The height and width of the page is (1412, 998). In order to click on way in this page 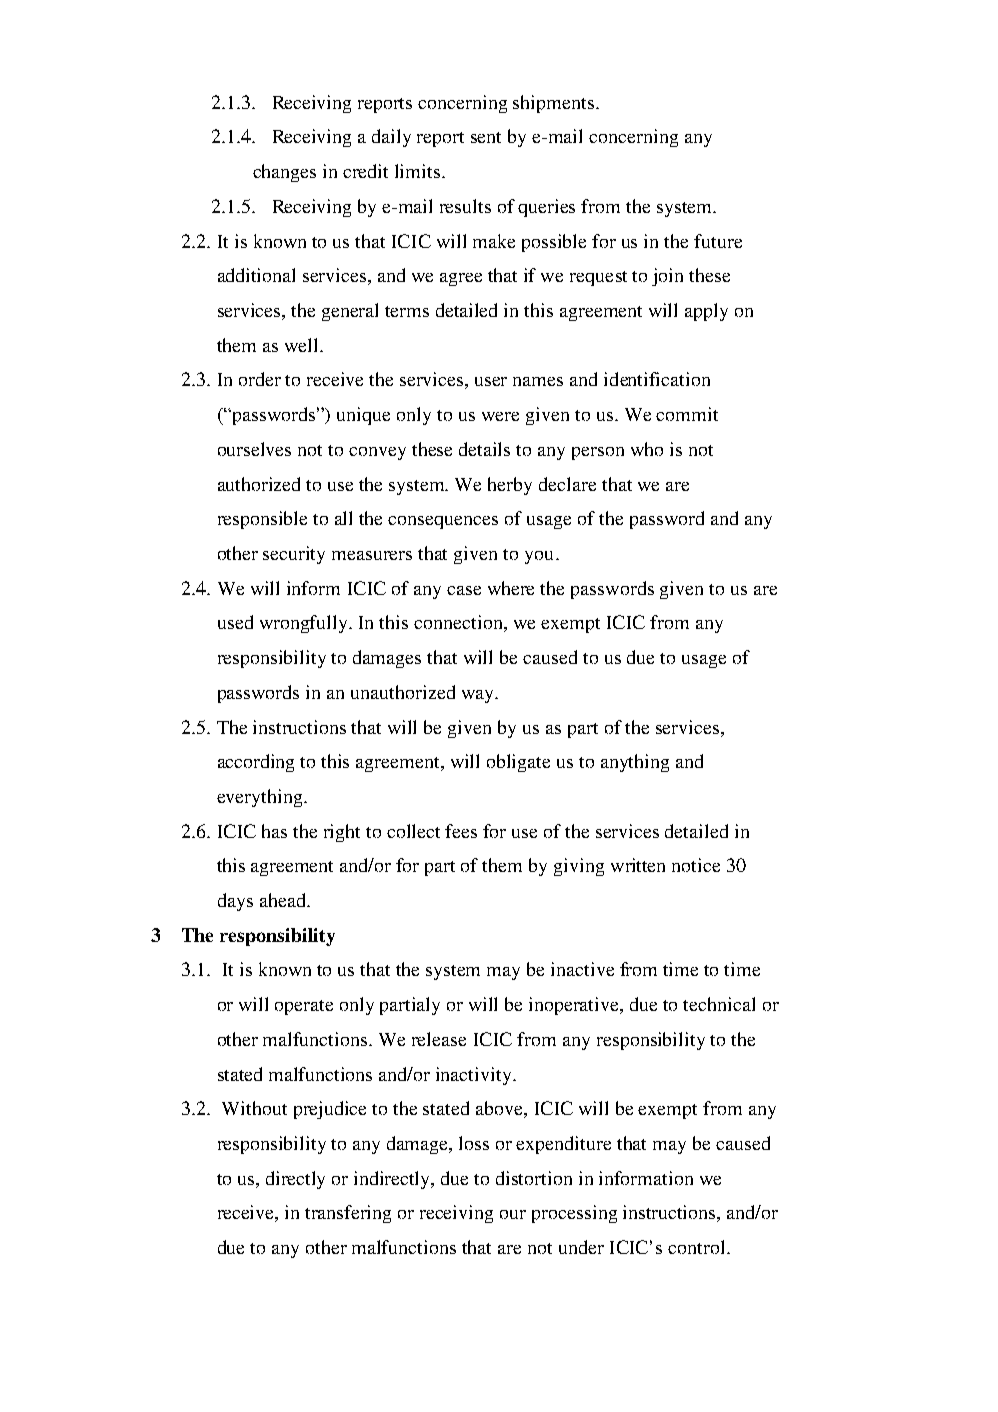, I will do `click(479, 696)`.
